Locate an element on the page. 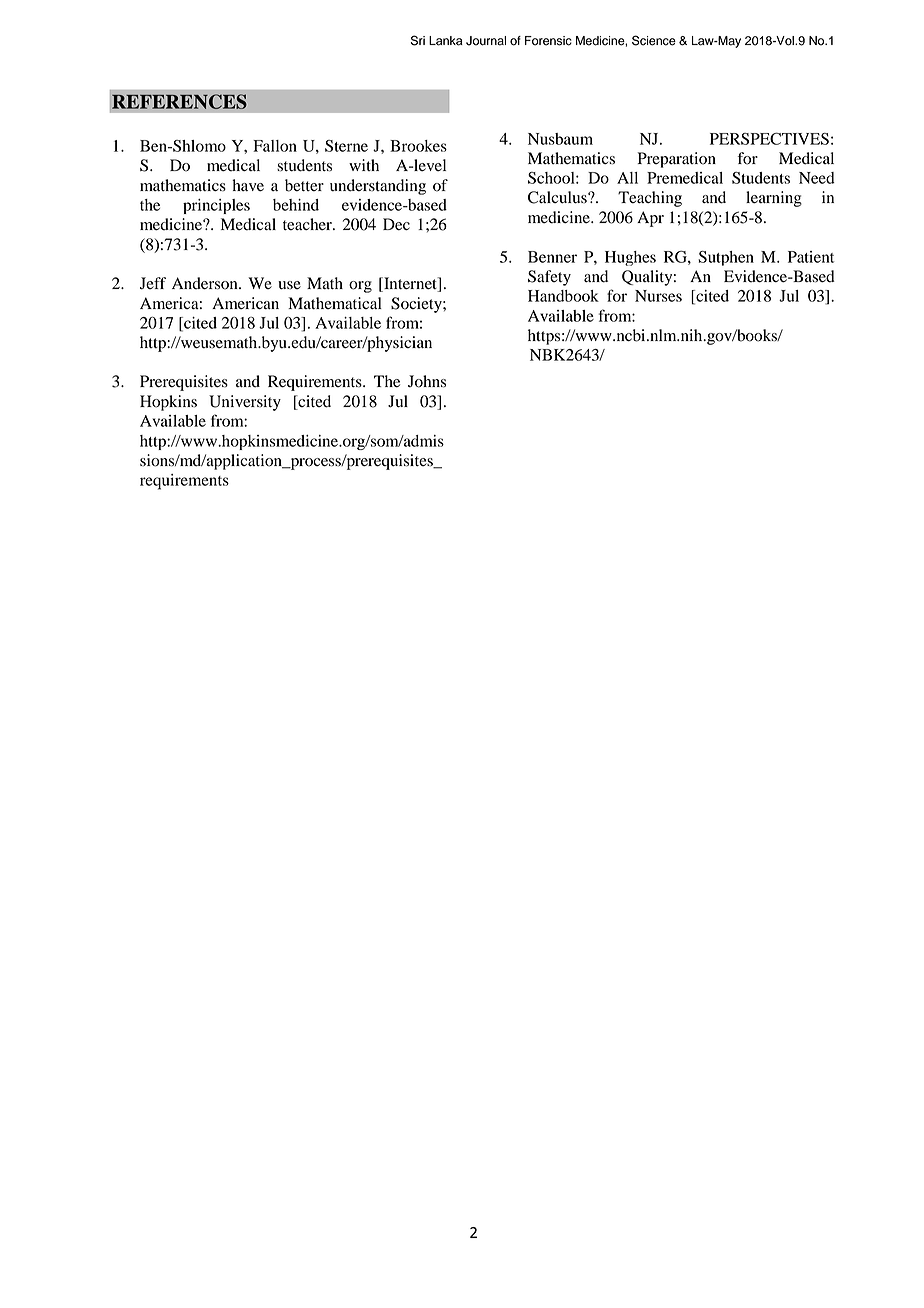  Journal is located at coordinates (486, 41).
